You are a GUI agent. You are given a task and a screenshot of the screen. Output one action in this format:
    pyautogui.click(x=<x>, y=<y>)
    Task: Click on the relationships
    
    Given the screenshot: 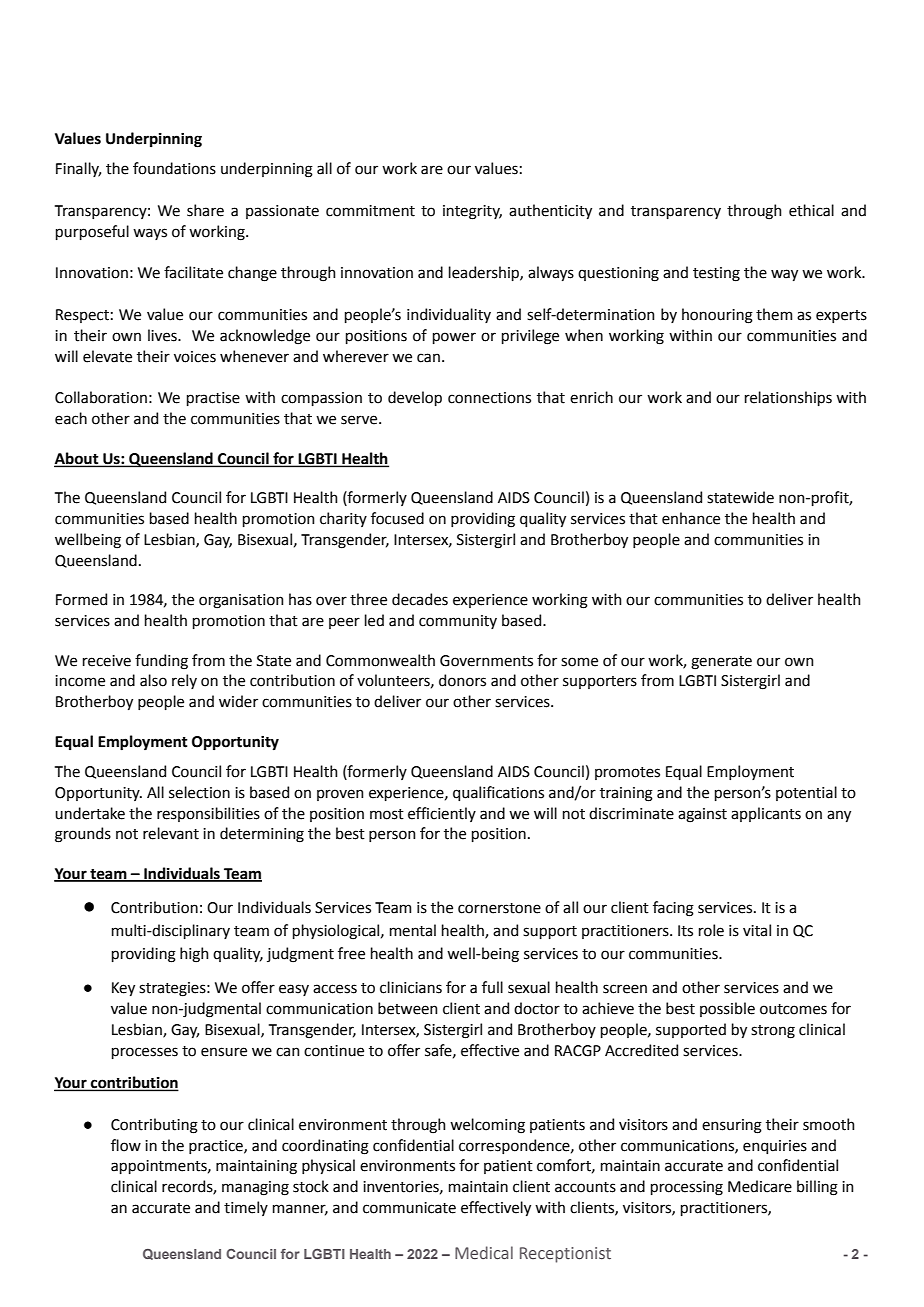 What is the action you would take?
    pyautogui.click(x=788, y=398)
